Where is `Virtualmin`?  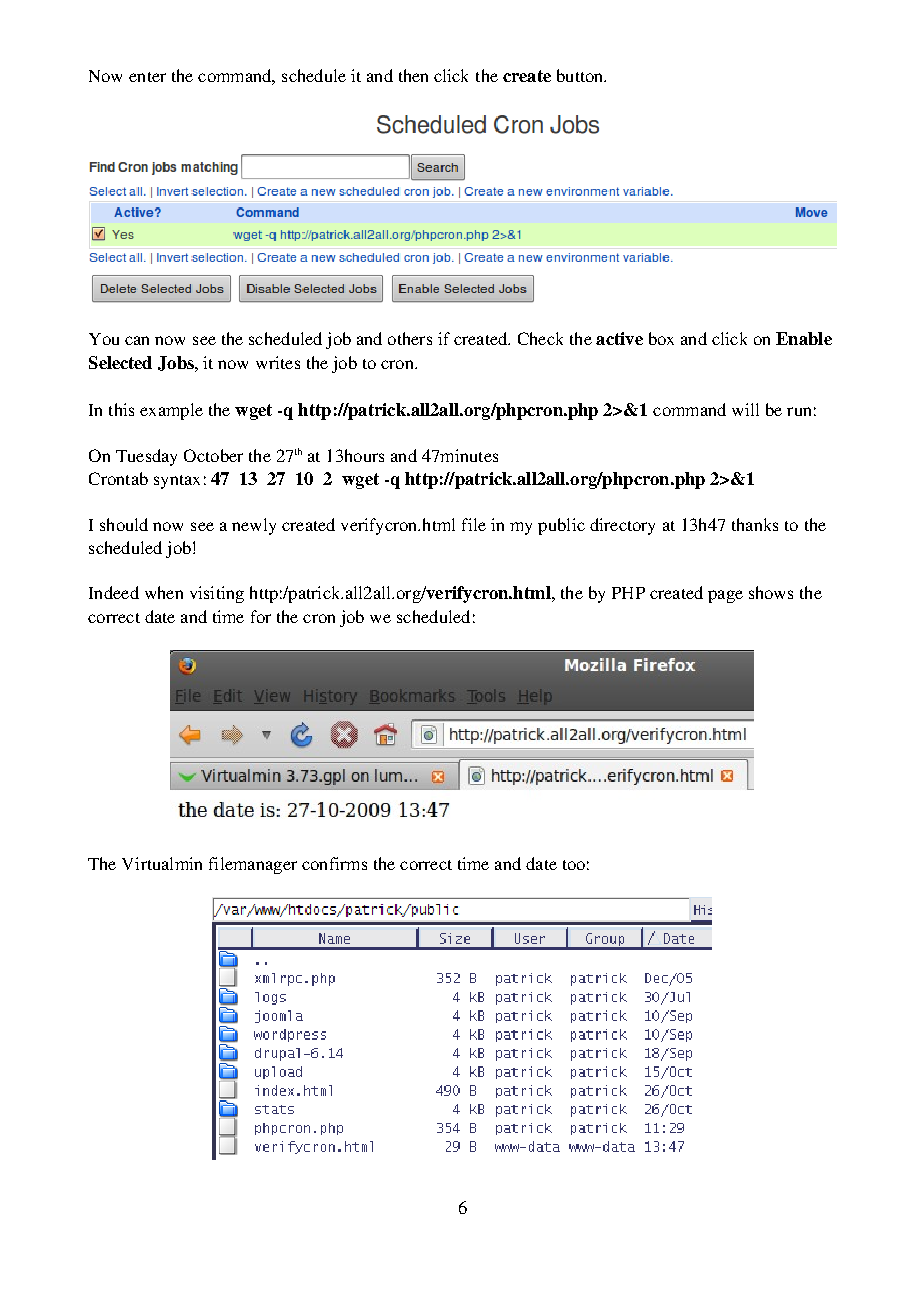
Virtualmin is located at coordinates (162, 863).
